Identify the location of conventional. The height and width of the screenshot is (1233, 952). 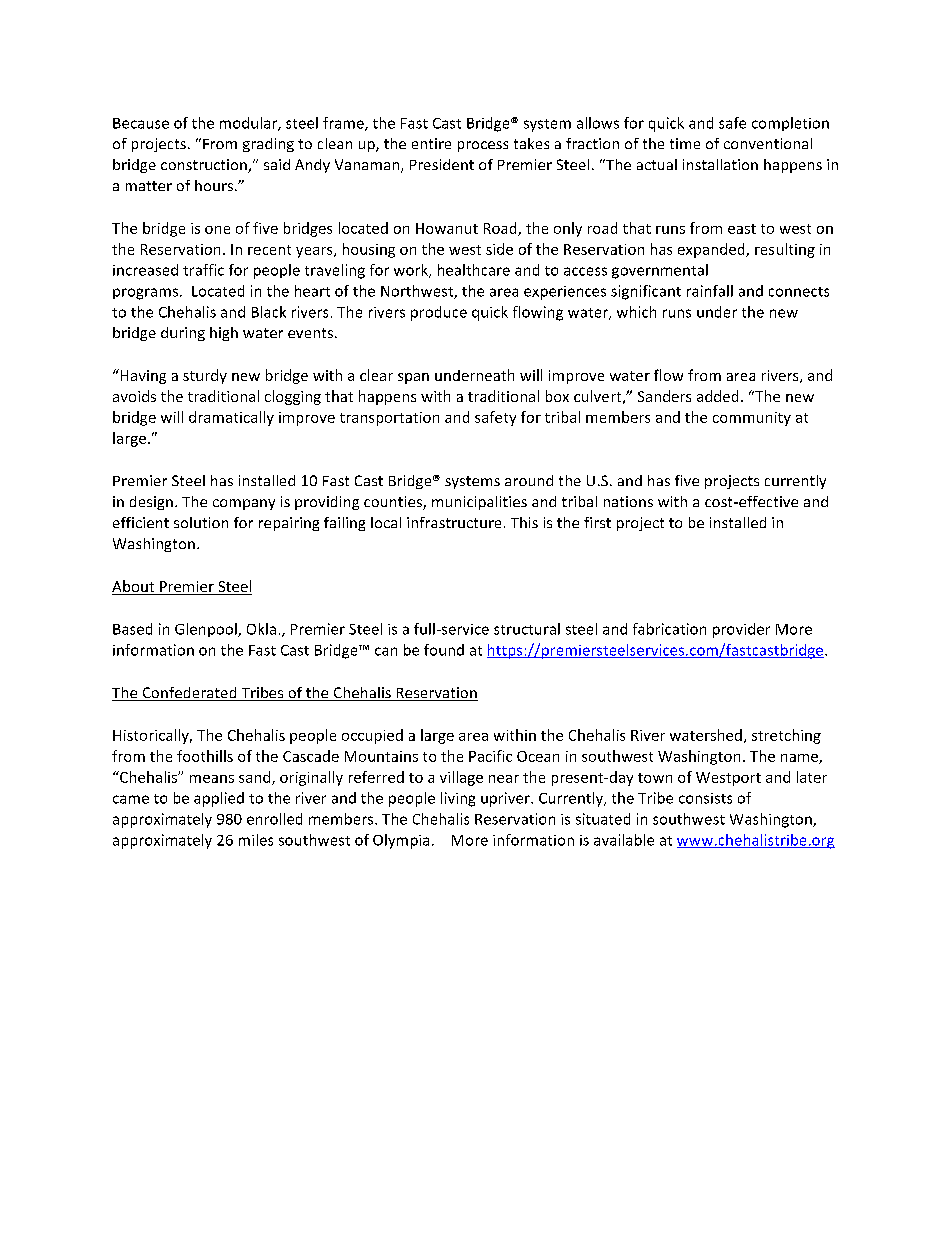
(768, 143).
